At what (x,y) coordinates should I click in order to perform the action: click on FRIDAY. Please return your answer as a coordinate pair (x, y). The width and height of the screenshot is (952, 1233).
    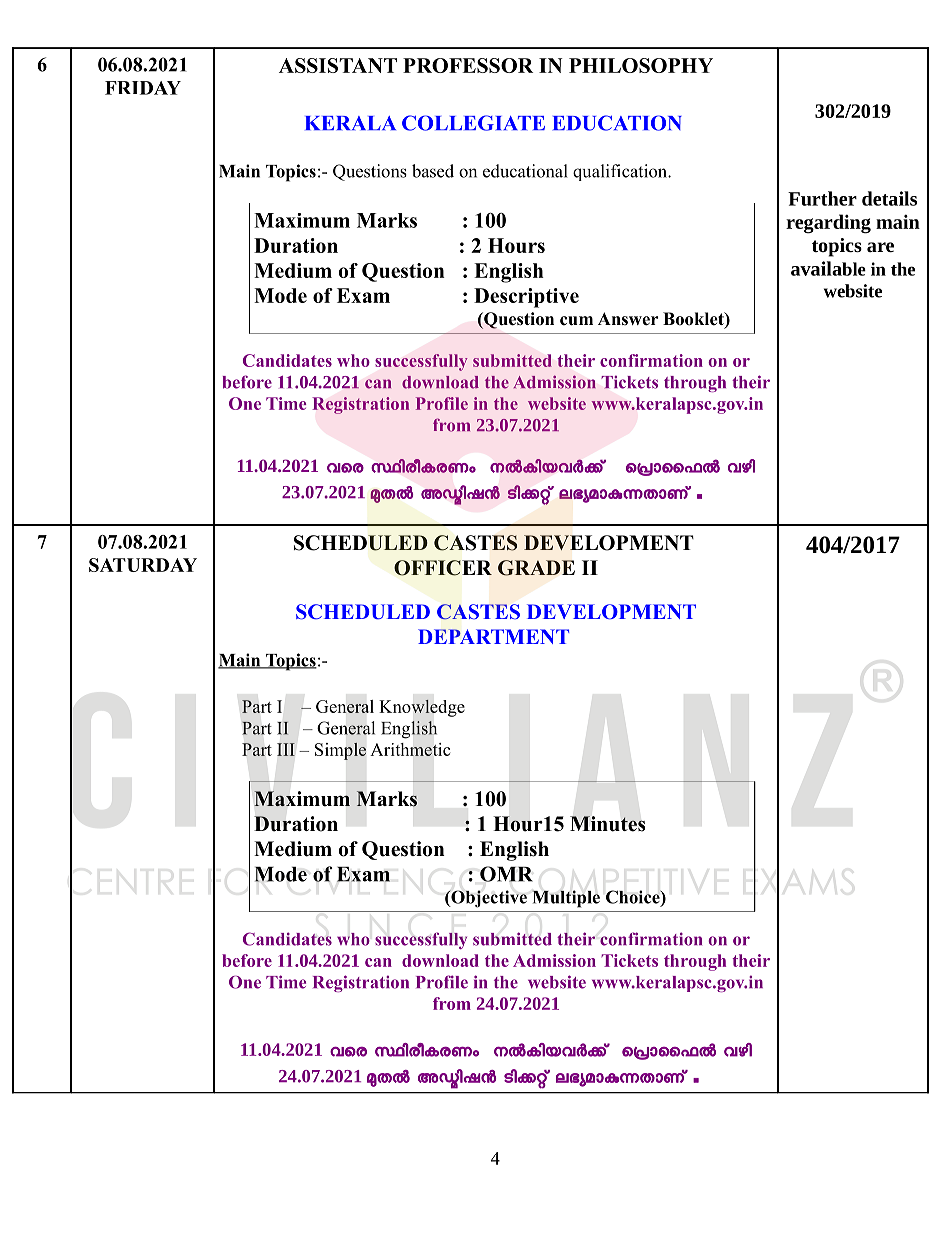
    Looking at the image, I should click on (143, 88).
